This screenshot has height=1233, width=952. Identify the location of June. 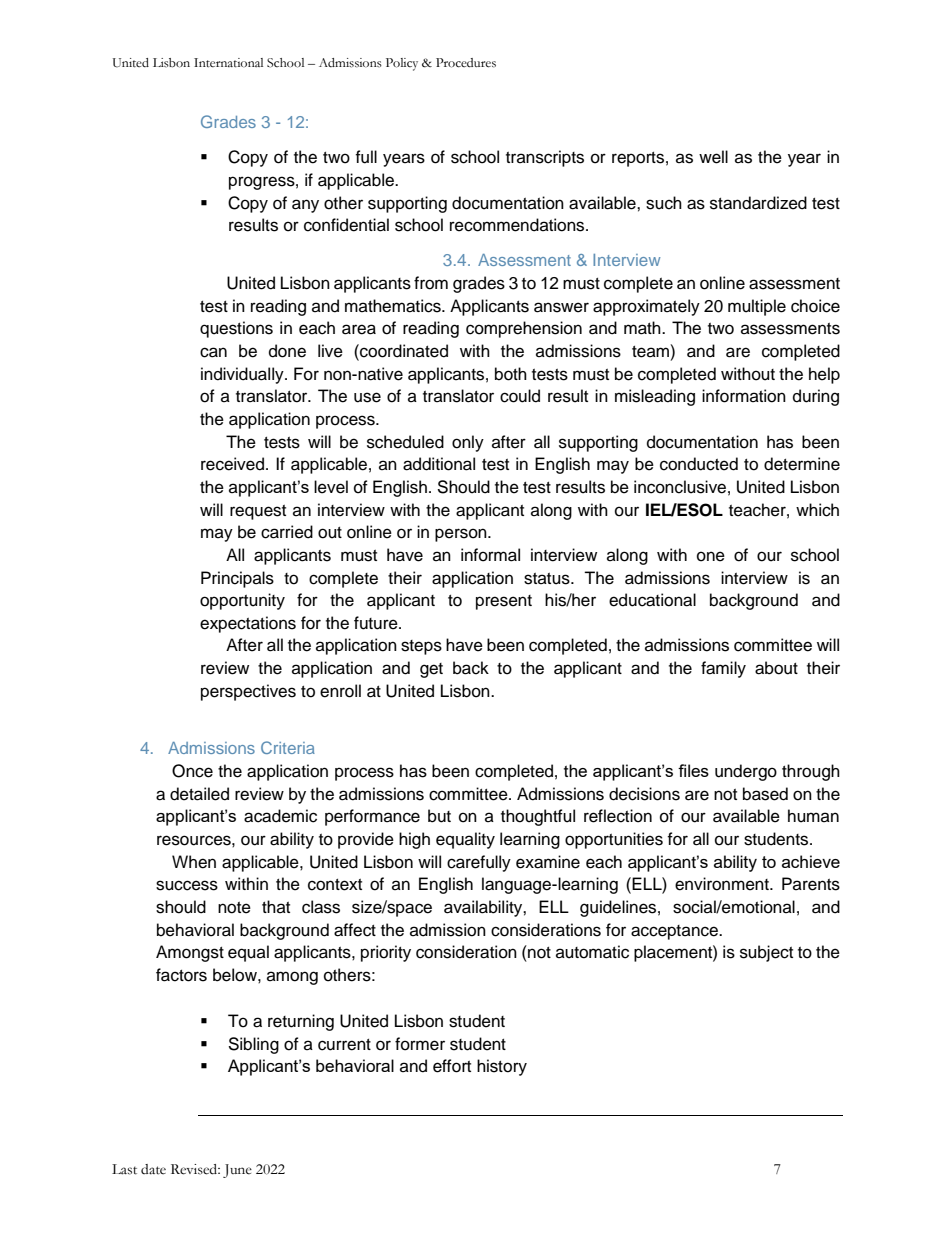
(237, 1171).
